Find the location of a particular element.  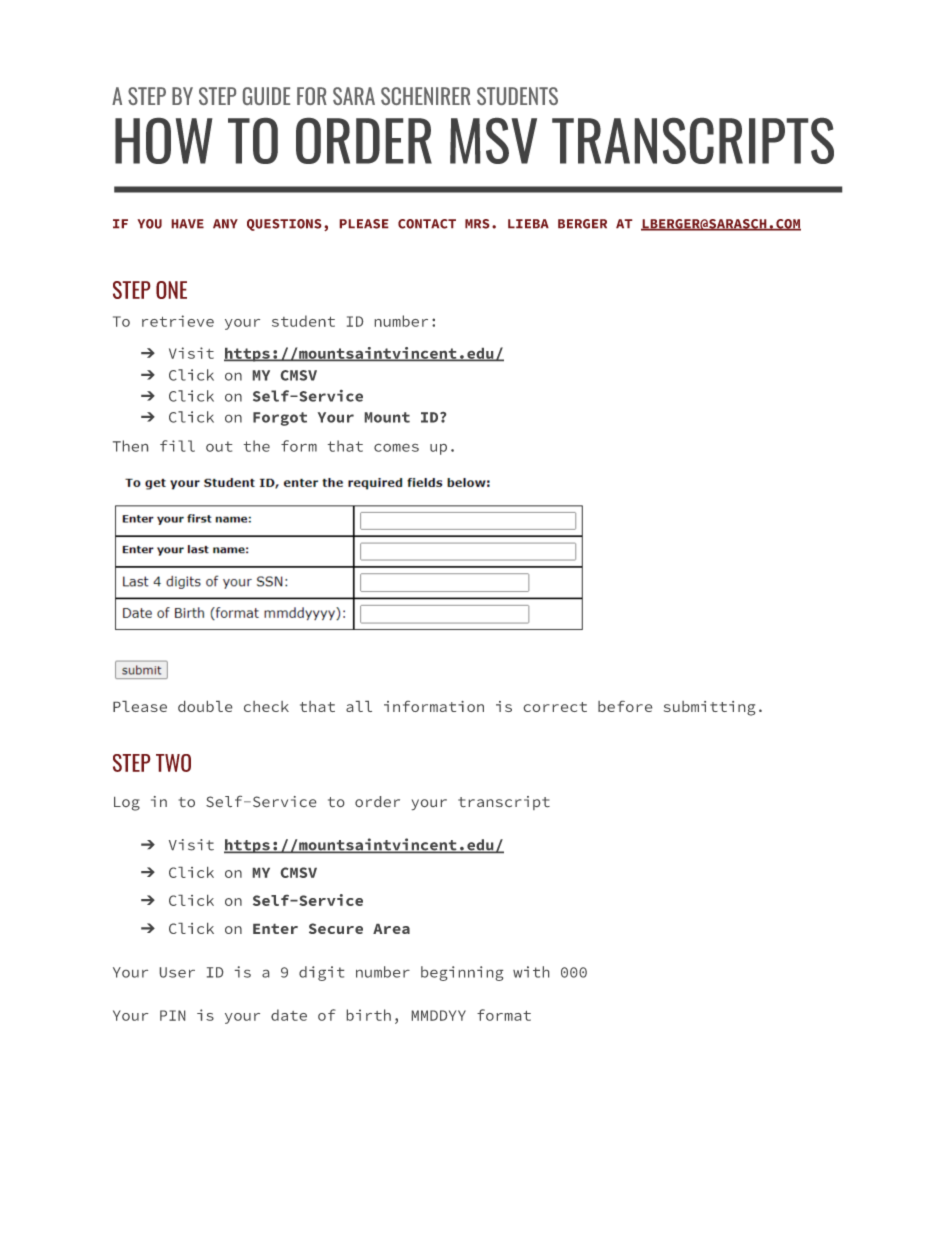

HOW is located at coordinates (163, 141).
